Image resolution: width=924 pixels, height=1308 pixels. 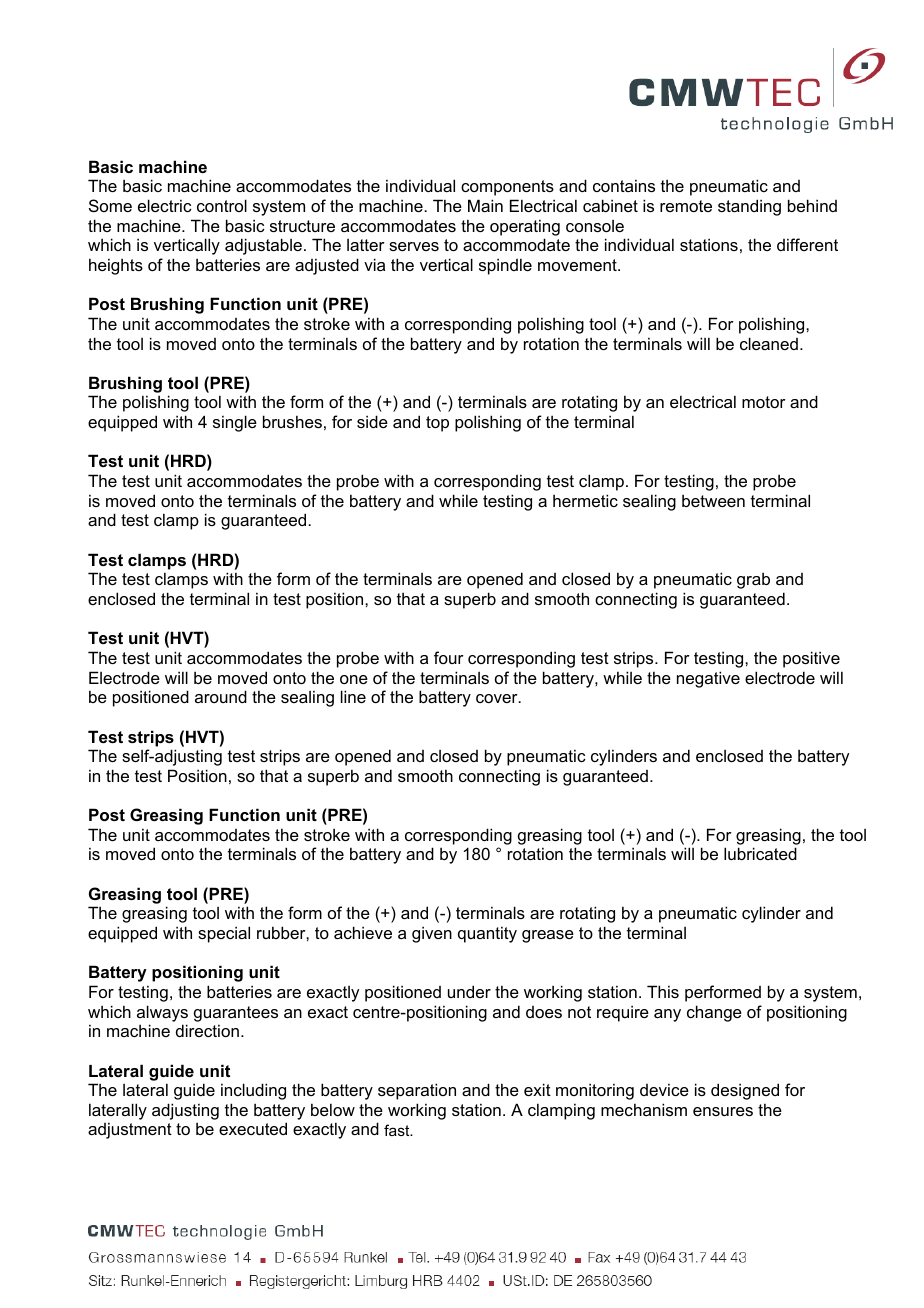 What do you see at coordinates (585, 500) in the document?
I see `hermetic` at bounding box center [585, 500].
